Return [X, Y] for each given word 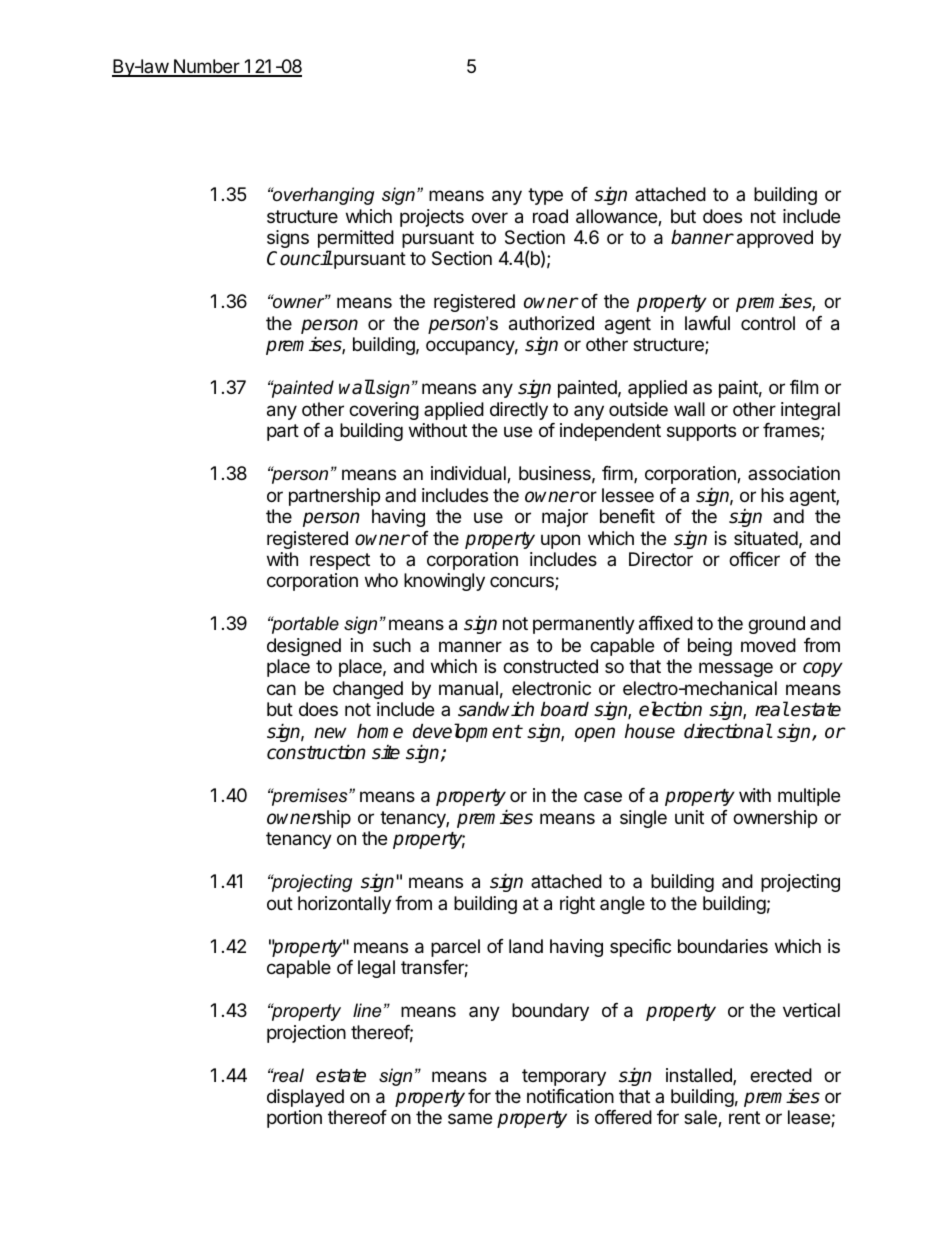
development [467, 734]
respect [340, 561]
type [545, 196]
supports [701, 432]
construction [316, 752]
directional [728, 731]
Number [206, 67]
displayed [305, 1098]
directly [519, 411]
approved [775, 239]
